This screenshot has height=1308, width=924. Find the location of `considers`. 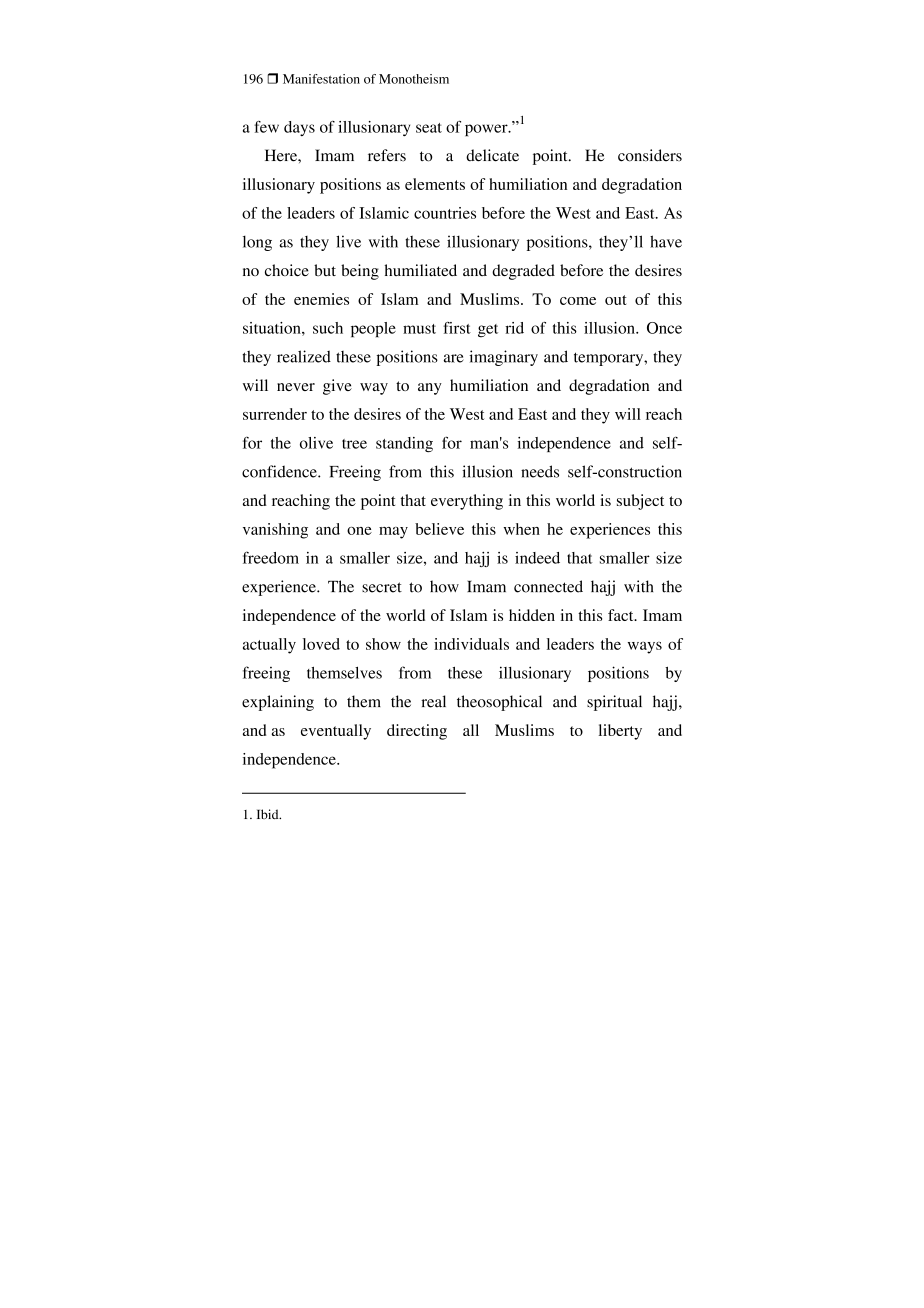

considers is located at coordinates (650, 155).
